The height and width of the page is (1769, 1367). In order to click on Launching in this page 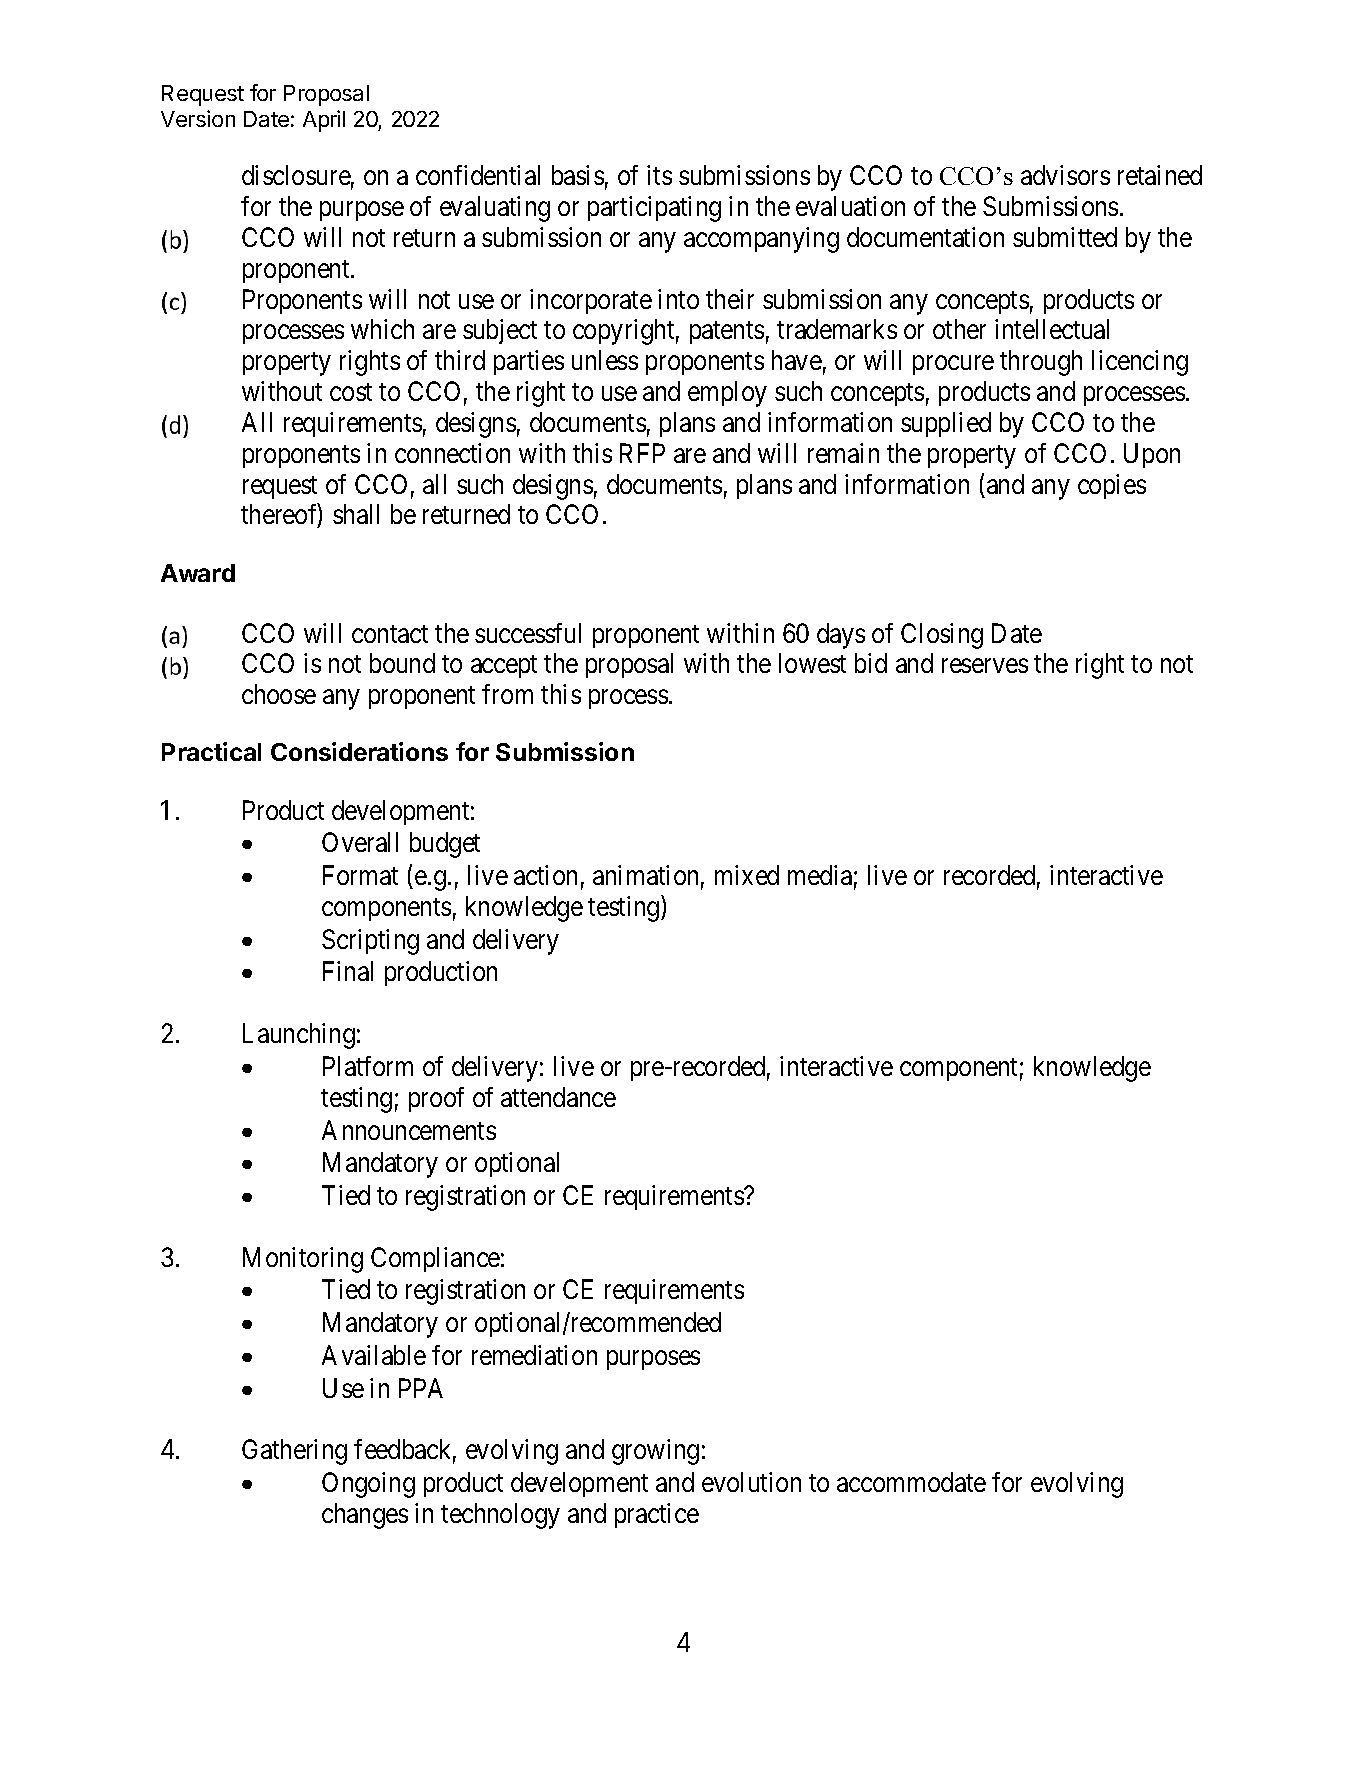, I will do `click(299, 1036)`.
